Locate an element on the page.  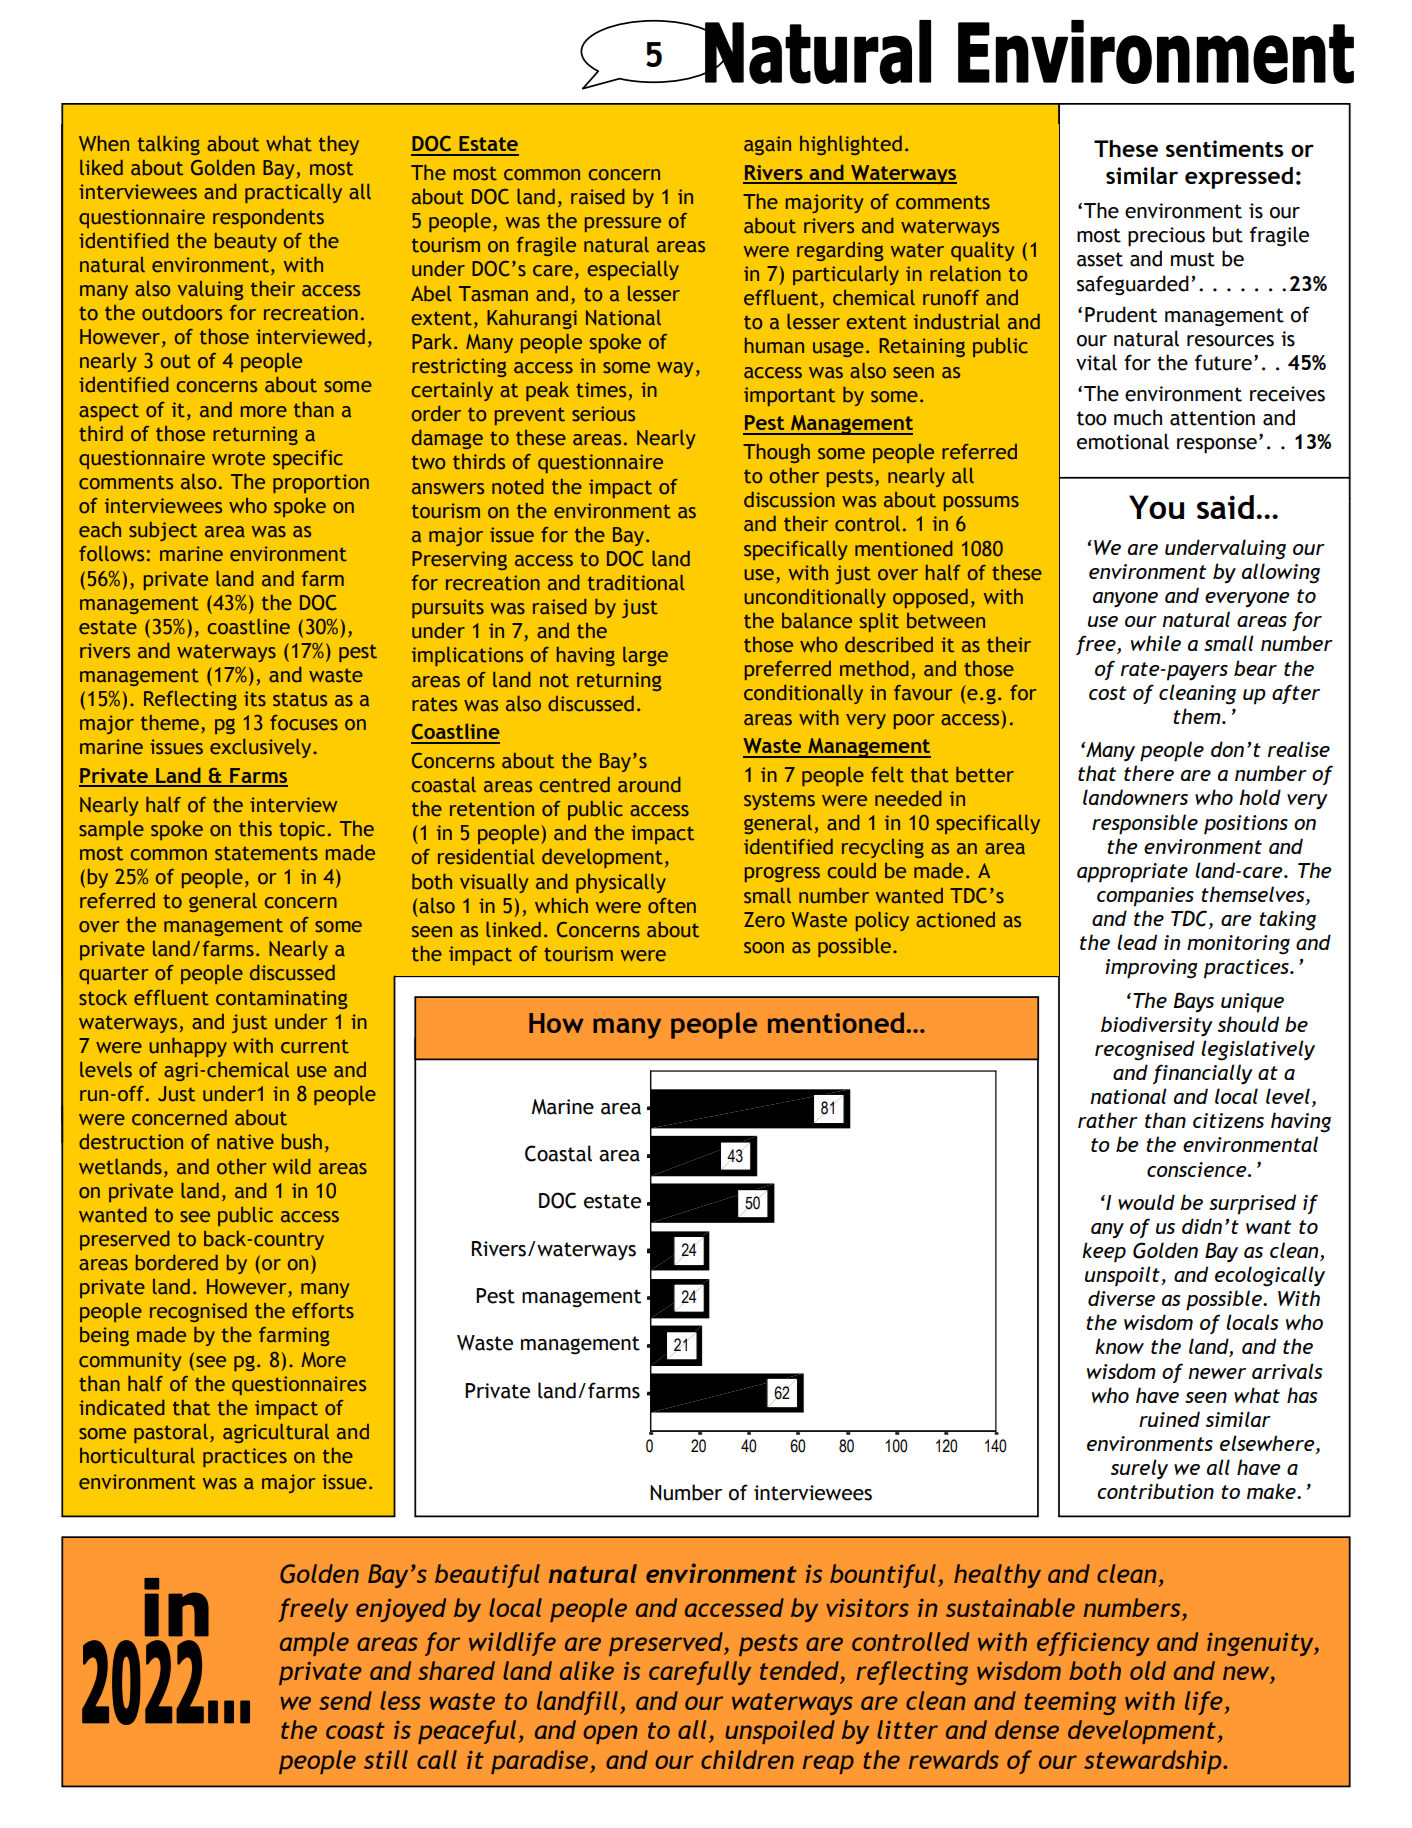
would is located at coordinates (1146, 1202).
